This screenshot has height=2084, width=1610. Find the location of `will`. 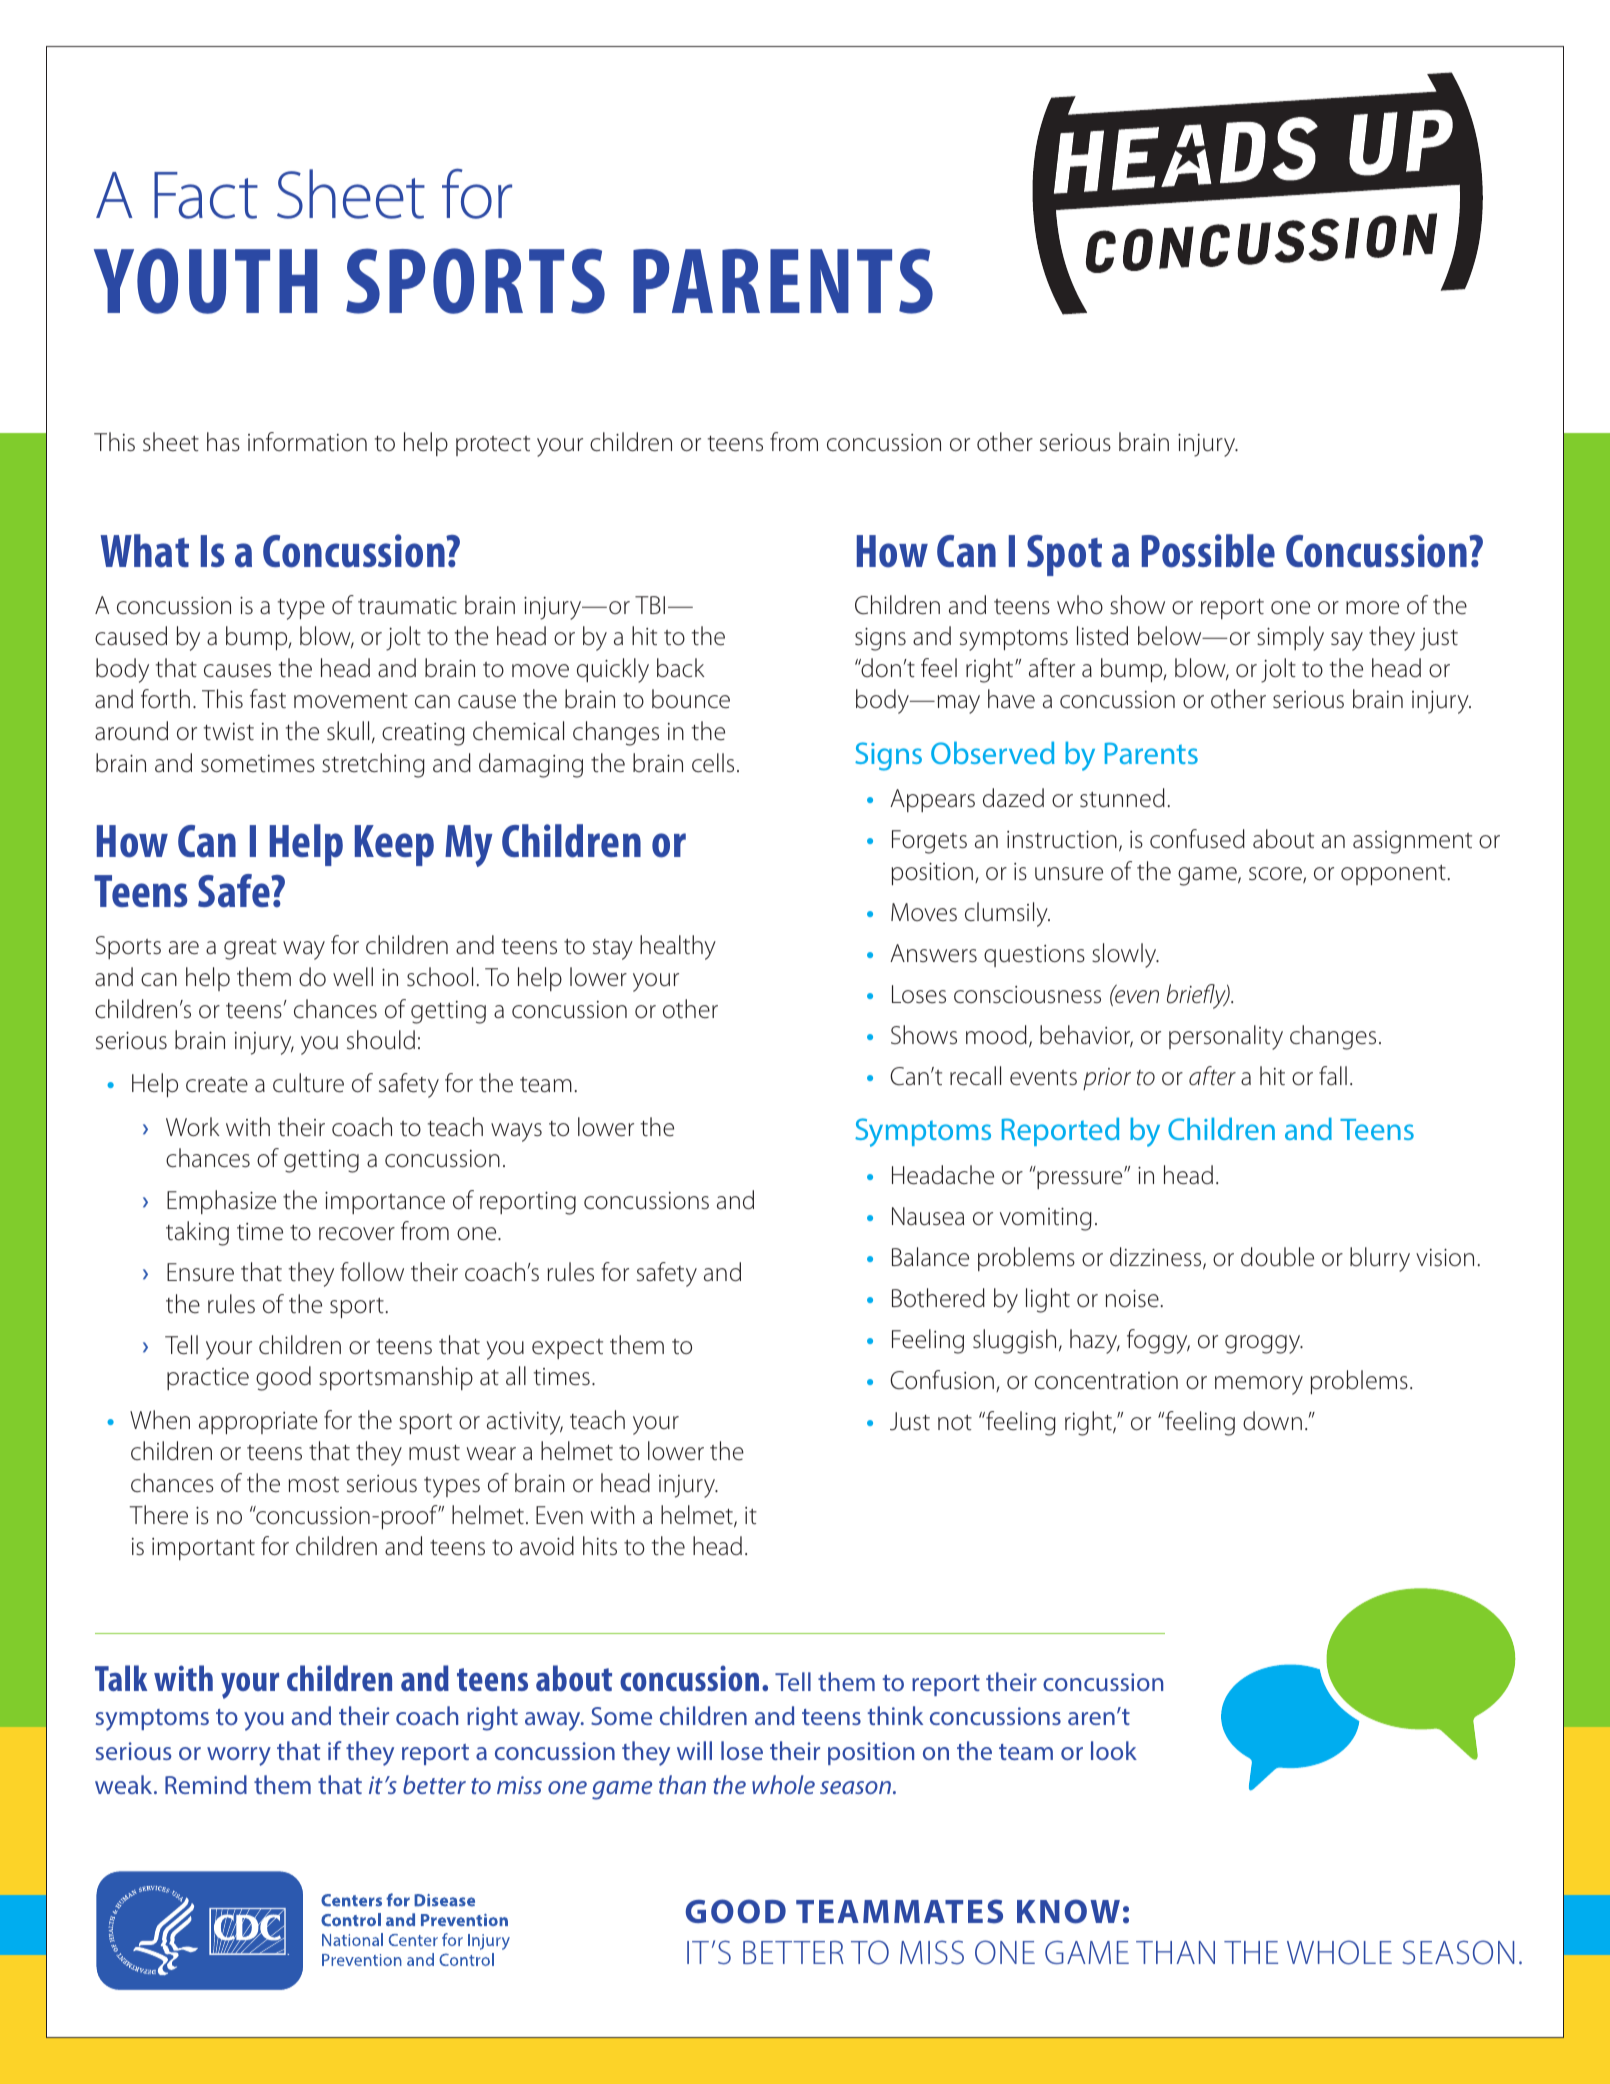

will is located at coordinates (694, 1750).
